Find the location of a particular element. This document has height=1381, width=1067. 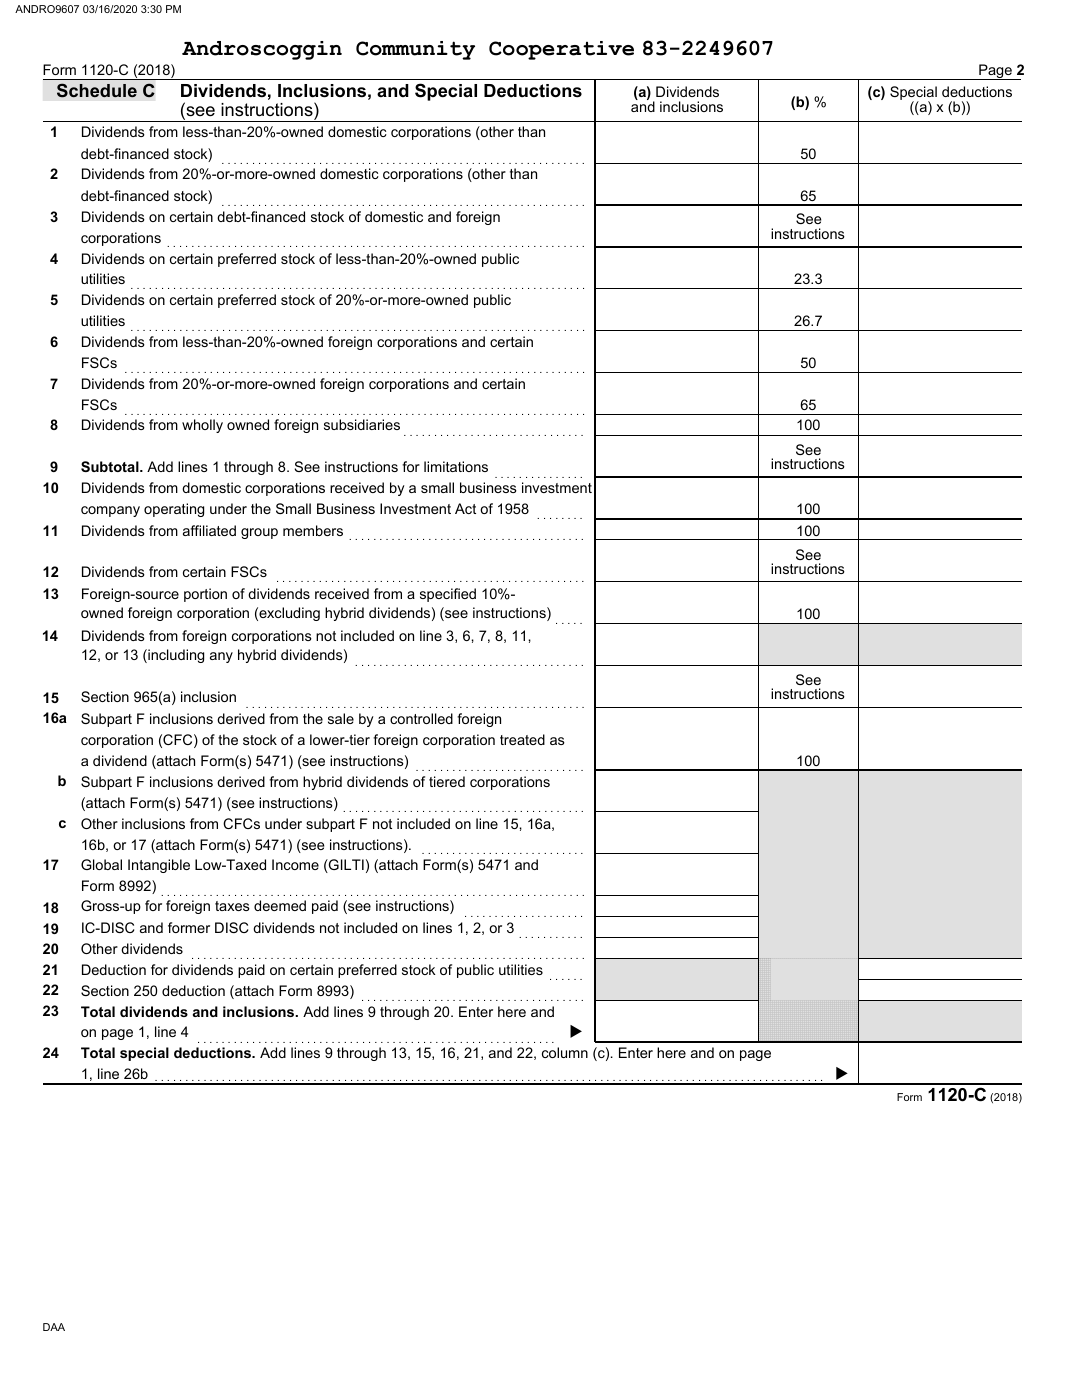

DAA is located at coordinates (54, 1327).
